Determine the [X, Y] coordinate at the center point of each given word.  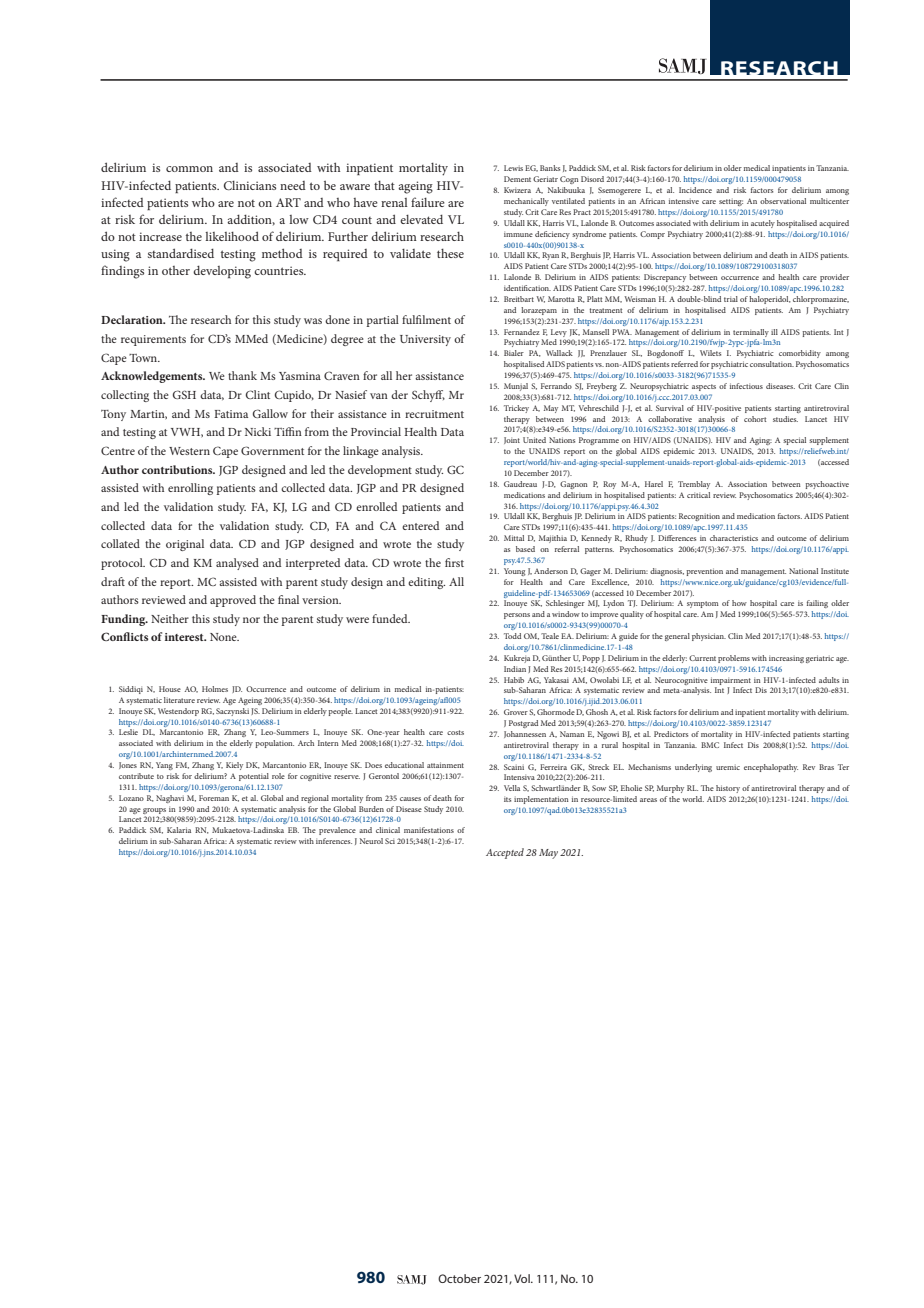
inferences [334, 841]
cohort [755, 419]
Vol [523, 1278]
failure [428, 202]
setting [731, 202]
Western [189, 451]
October [459, 1278]
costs [455, 732]
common [189, 169]
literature [179, 700]
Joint [512, 440]
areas [648, 800]
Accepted [505, 853]
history [728, 789]
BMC [710, 745]
